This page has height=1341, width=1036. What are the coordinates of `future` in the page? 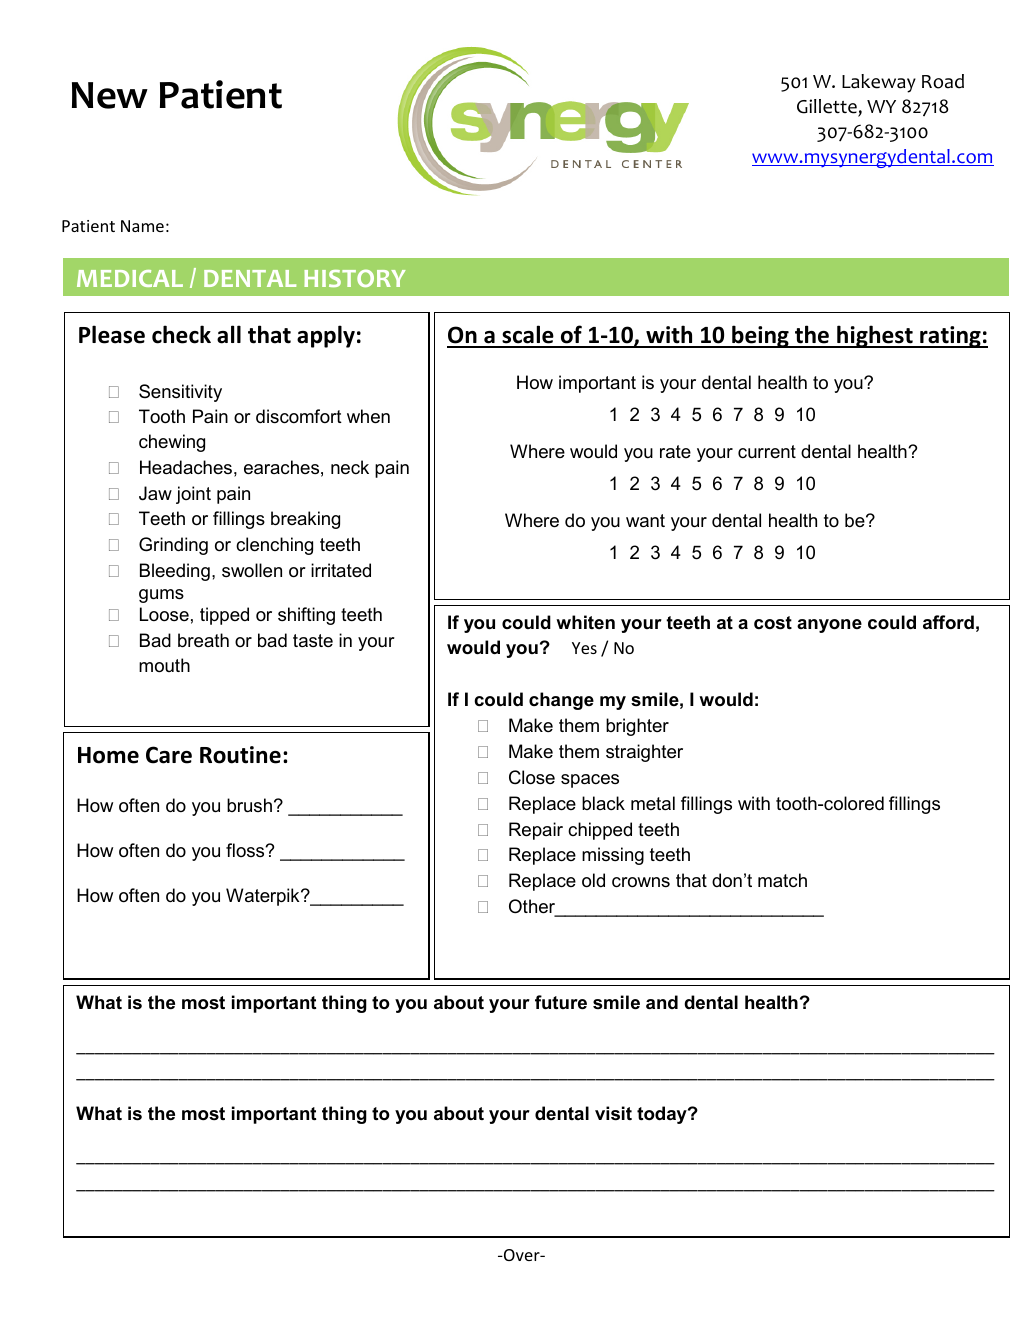 It's located at (561, 1002).
